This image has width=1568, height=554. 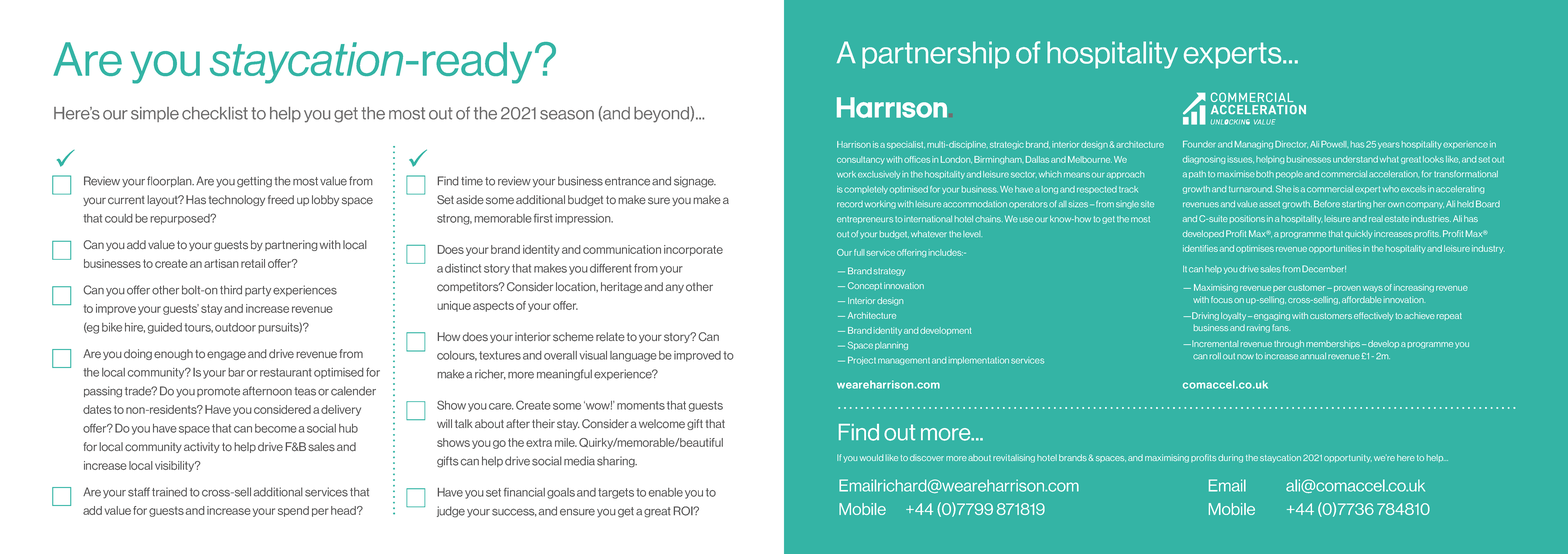 I want to click on consultancy, so click(x=861, y=160).
